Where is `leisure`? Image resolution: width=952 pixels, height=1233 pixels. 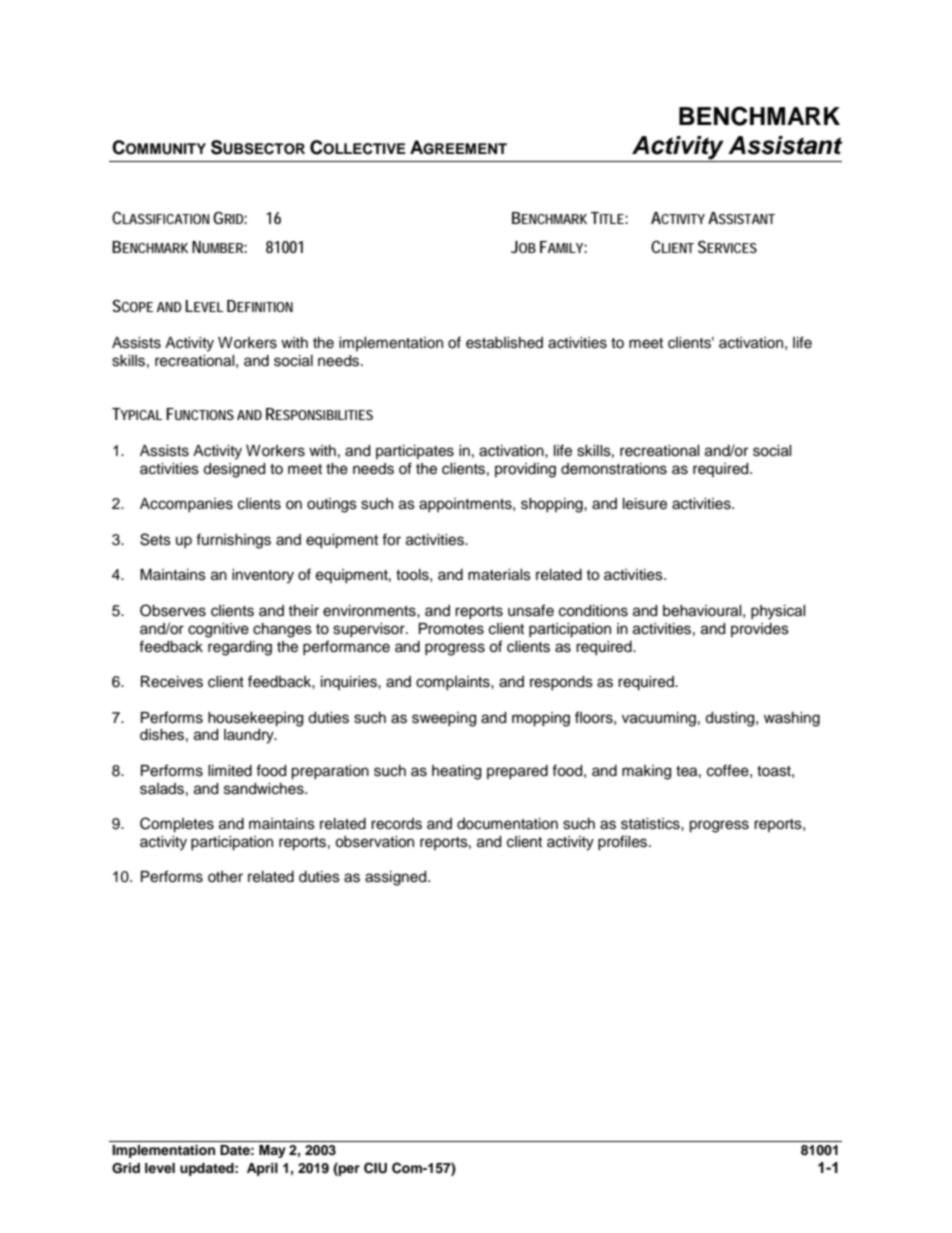 leisure is located at coordinates (645, 504).
